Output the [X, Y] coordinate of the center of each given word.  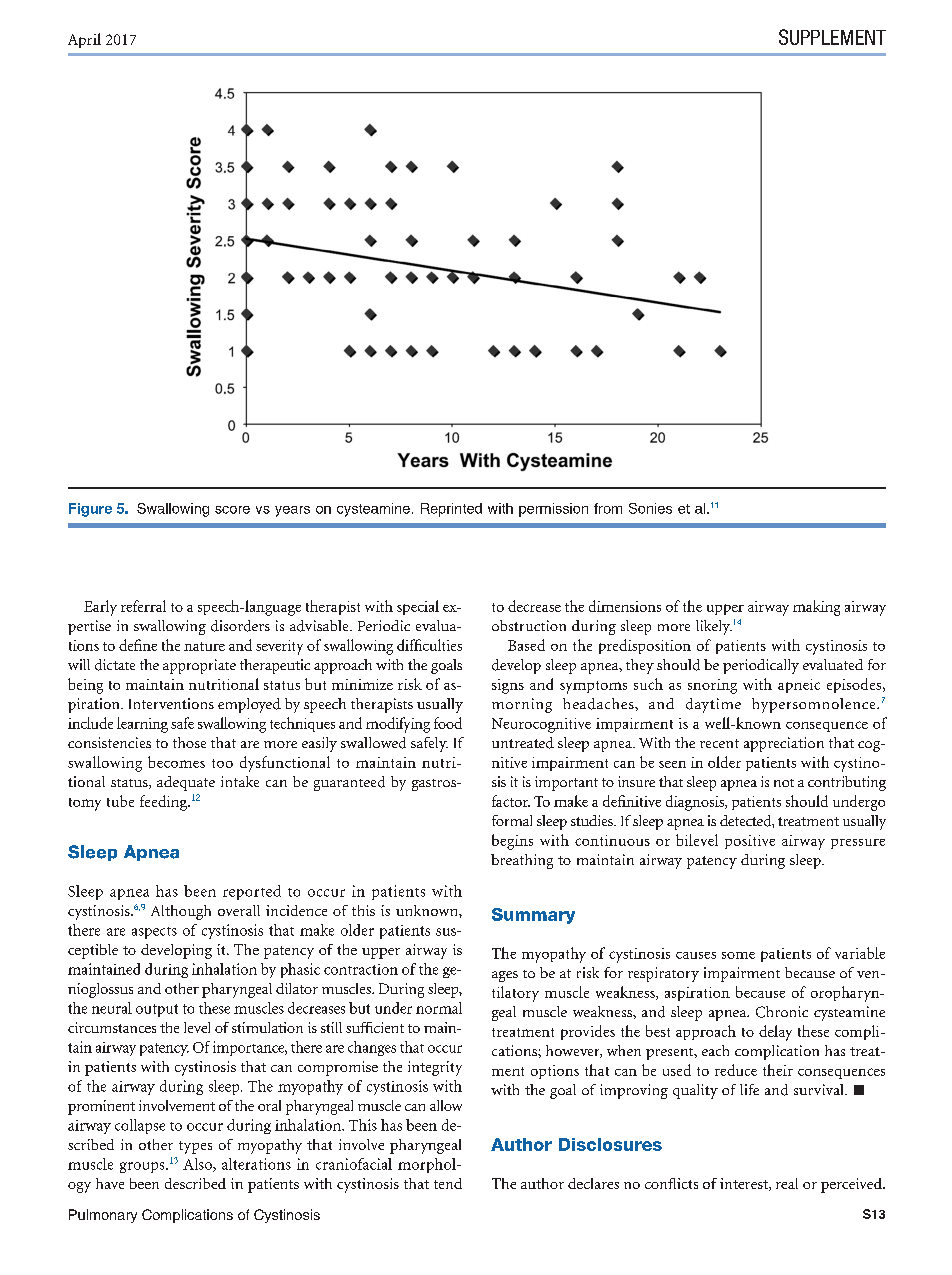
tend [448, 1183]
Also [198, 1165]
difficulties [429, 645]
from [608, 508]
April [84, 40]
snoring [712, 686]
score [232, 510]
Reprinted [451, 510]
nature [204, 646]
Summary [533, 916]
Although [181, 912]
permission [553, 510]
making [816, 608]
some [738, 955]
